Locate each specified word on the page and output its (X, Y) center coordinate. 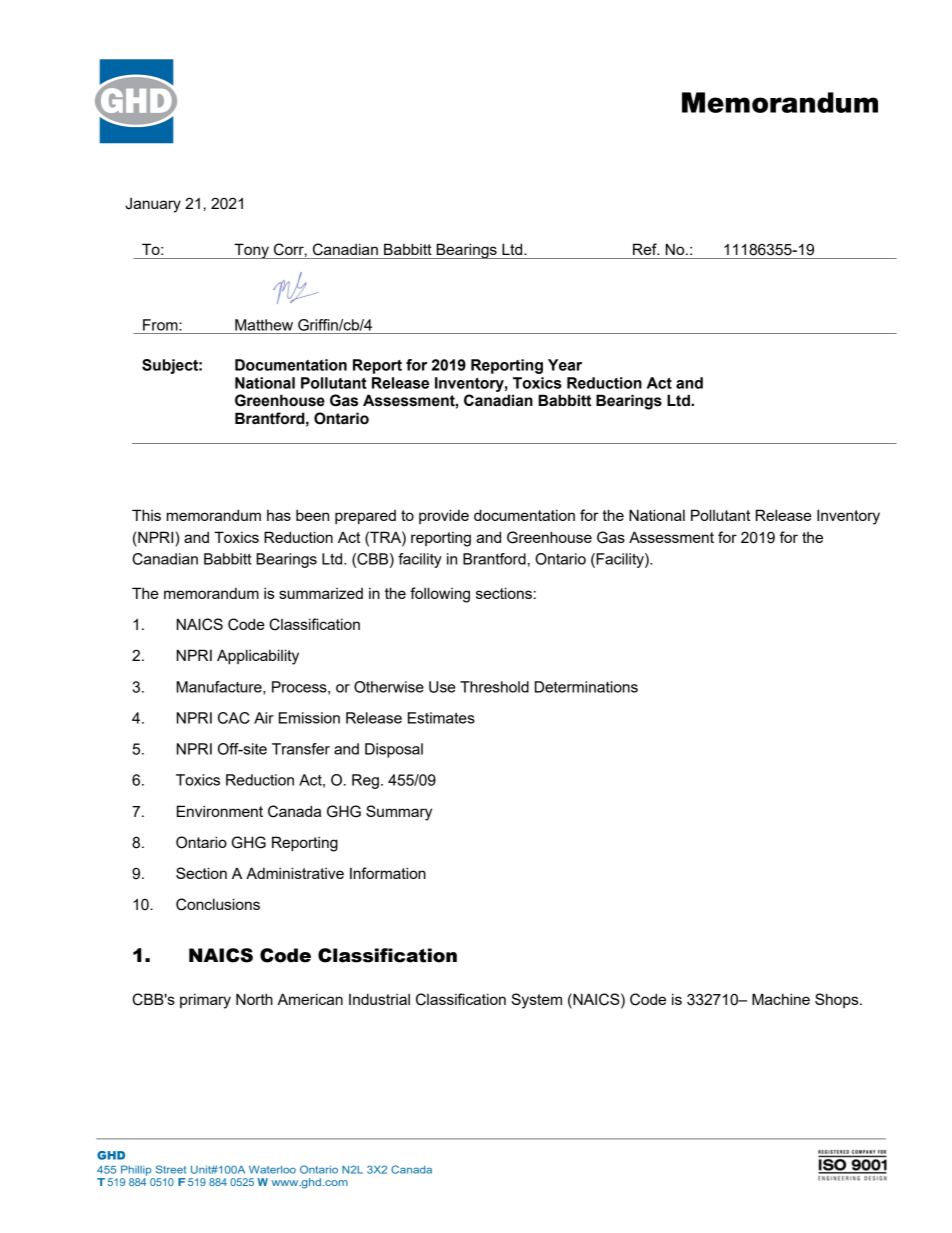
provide (444, 516)
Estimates (441, 718)
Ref (646, 249)
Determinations (586, 687)
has (279, 515)
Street (171, 1169)
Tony (251, 251)
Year (565, 365)
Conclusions (218, 904)
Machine (781, 999)
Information (388, 873)
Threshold (494, 687)
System (536, 1001)
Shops (838, 1000)
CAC (234, 718)
